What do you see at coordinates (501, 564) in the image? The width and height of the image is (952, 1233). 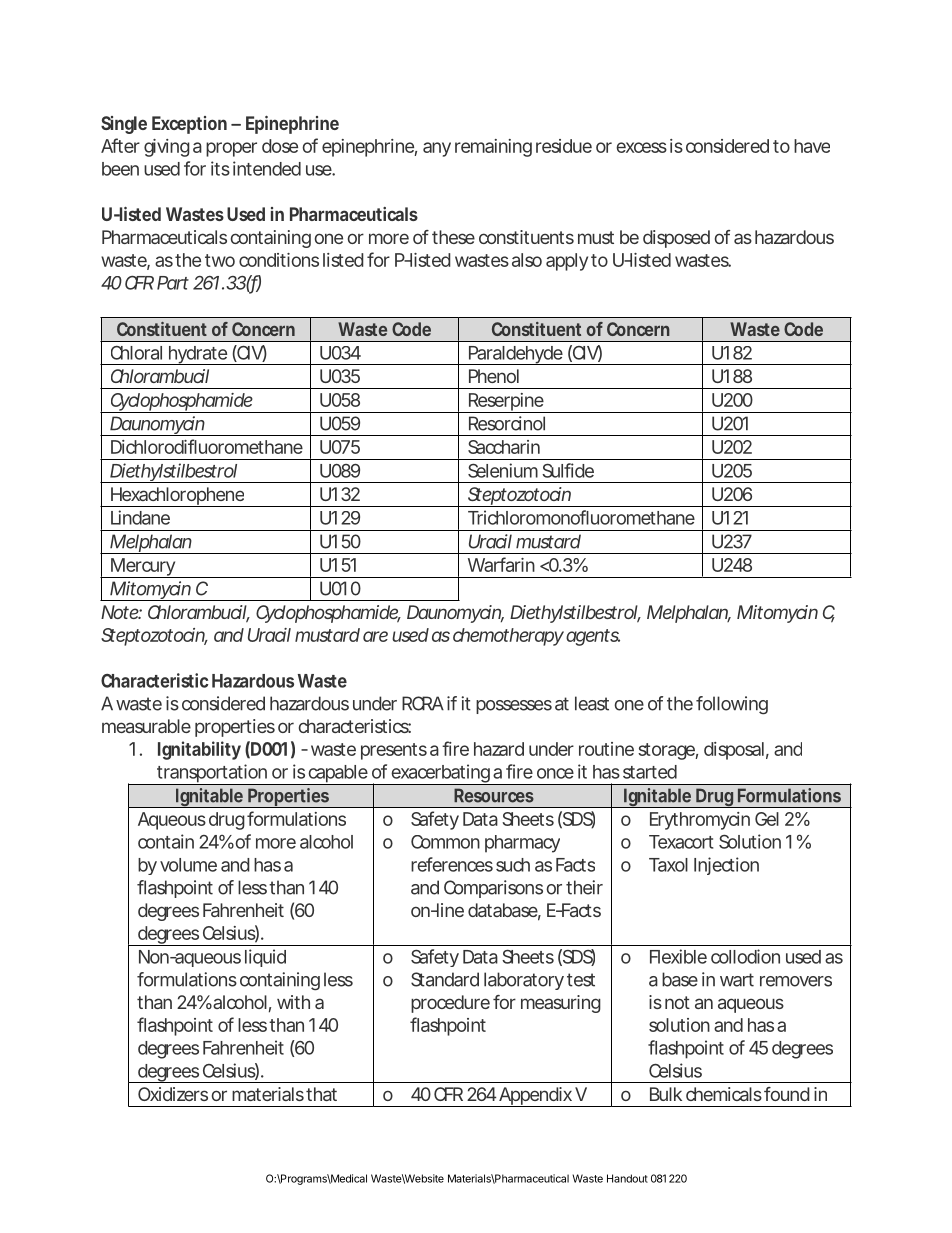 I see `Warfarin` at bounding box center [501, 564].
